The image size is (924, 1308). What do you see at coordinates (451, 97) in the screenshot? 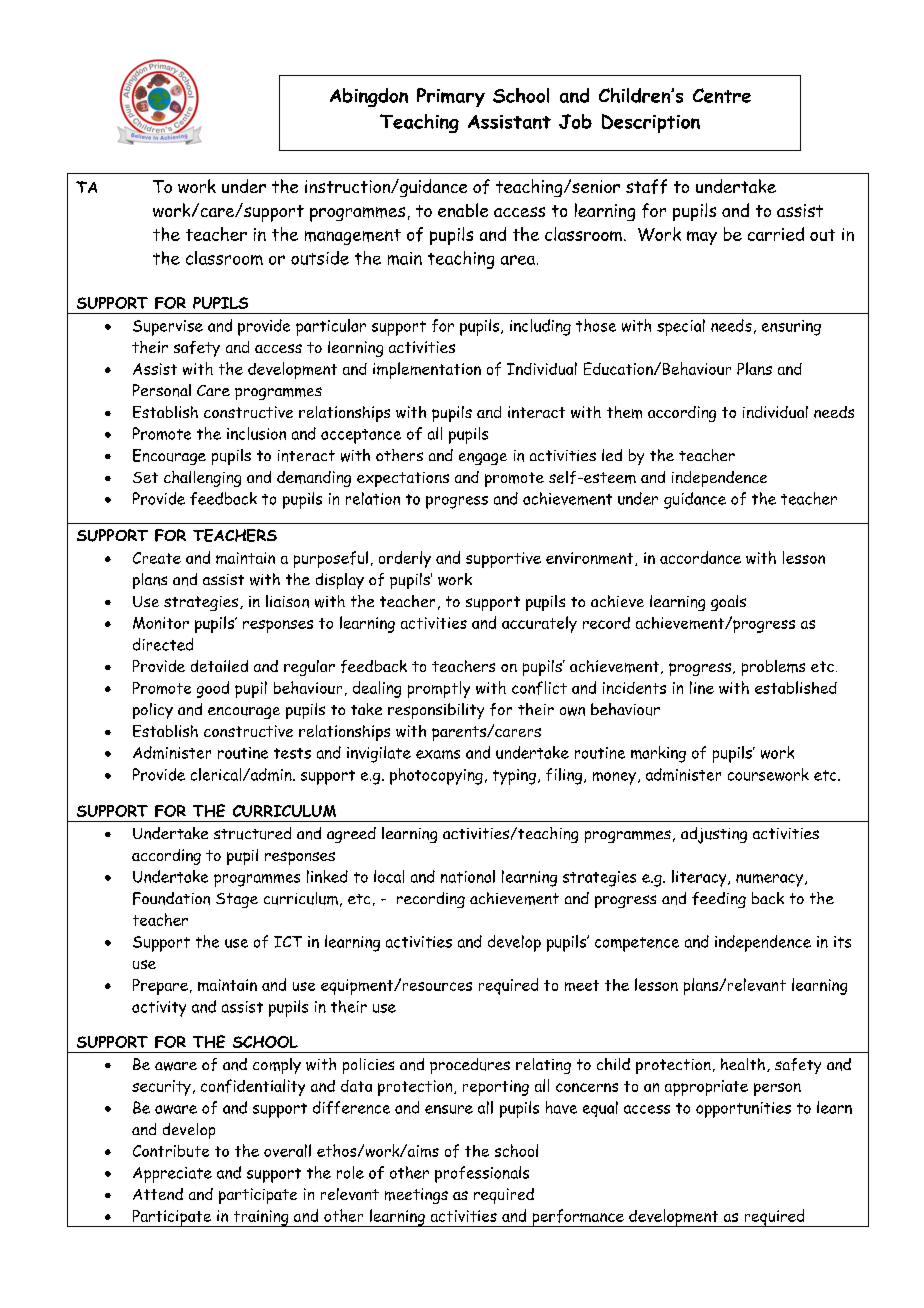
I see `Primary` at bounding box center [451, 97].
